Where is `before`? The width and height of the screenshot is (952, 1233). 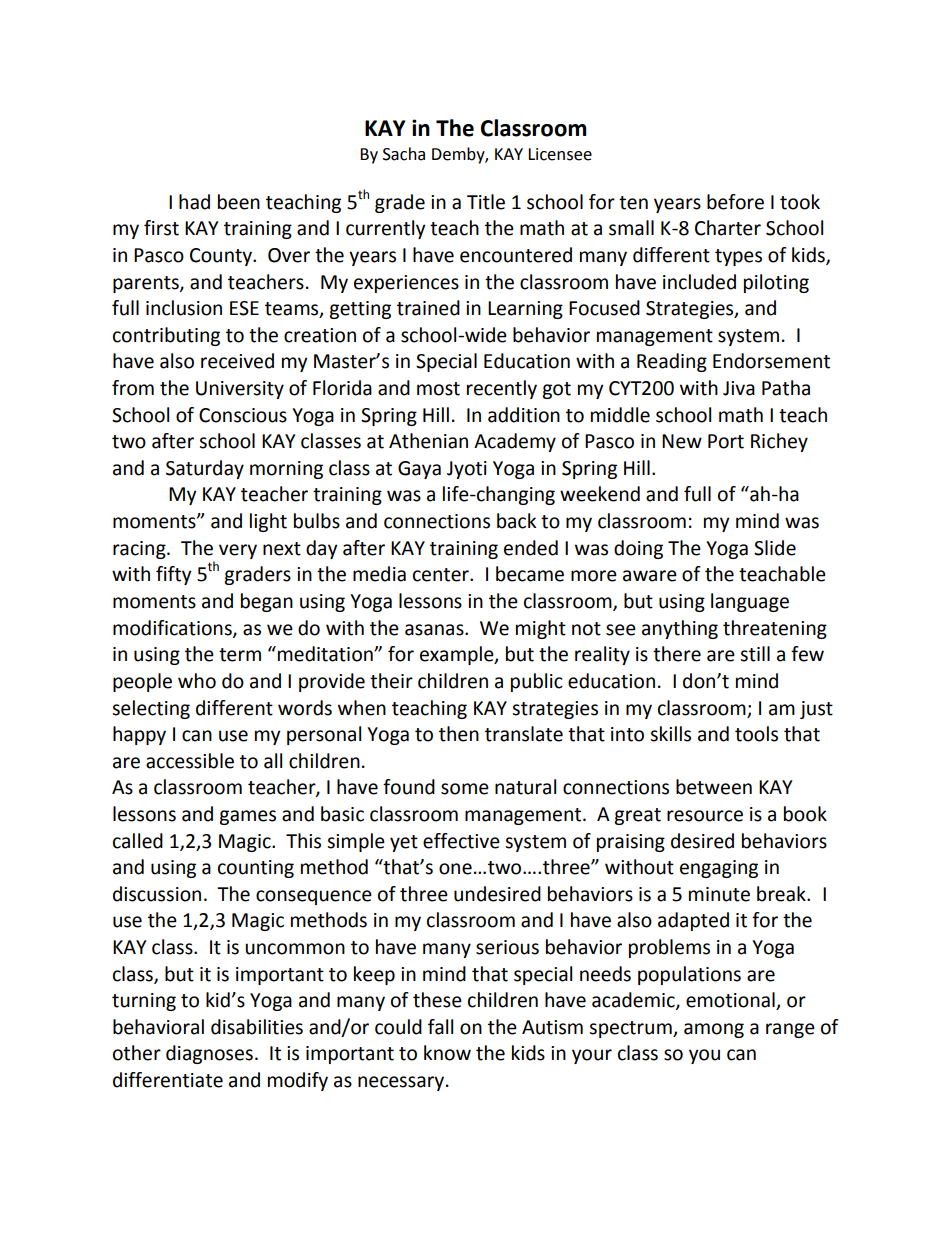 before is located at coordinates (735, 202).
